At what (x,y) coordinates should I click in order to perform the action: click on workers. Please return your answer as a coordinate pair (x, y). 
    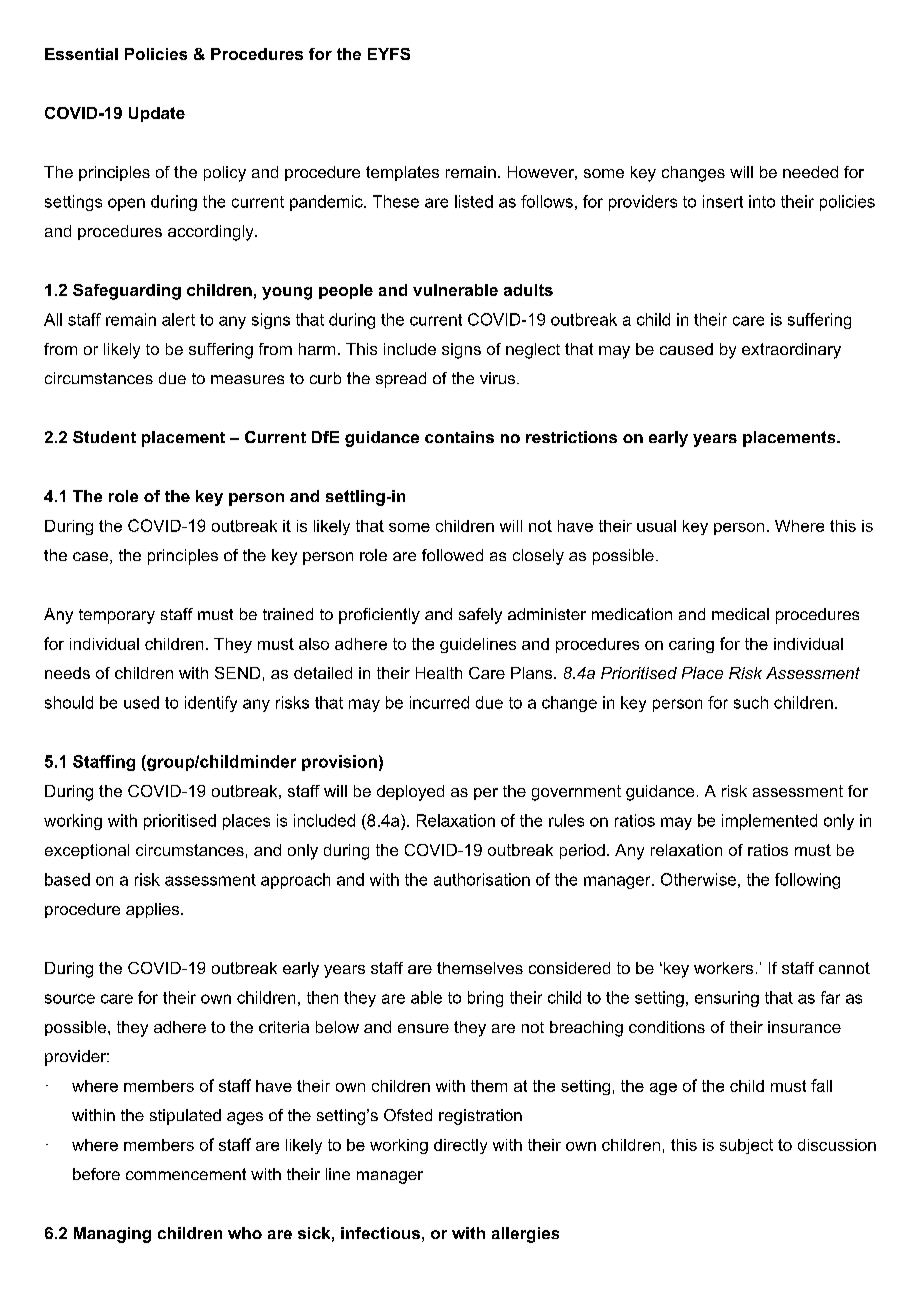
    Looking at the image, I should click on (723, 968).
